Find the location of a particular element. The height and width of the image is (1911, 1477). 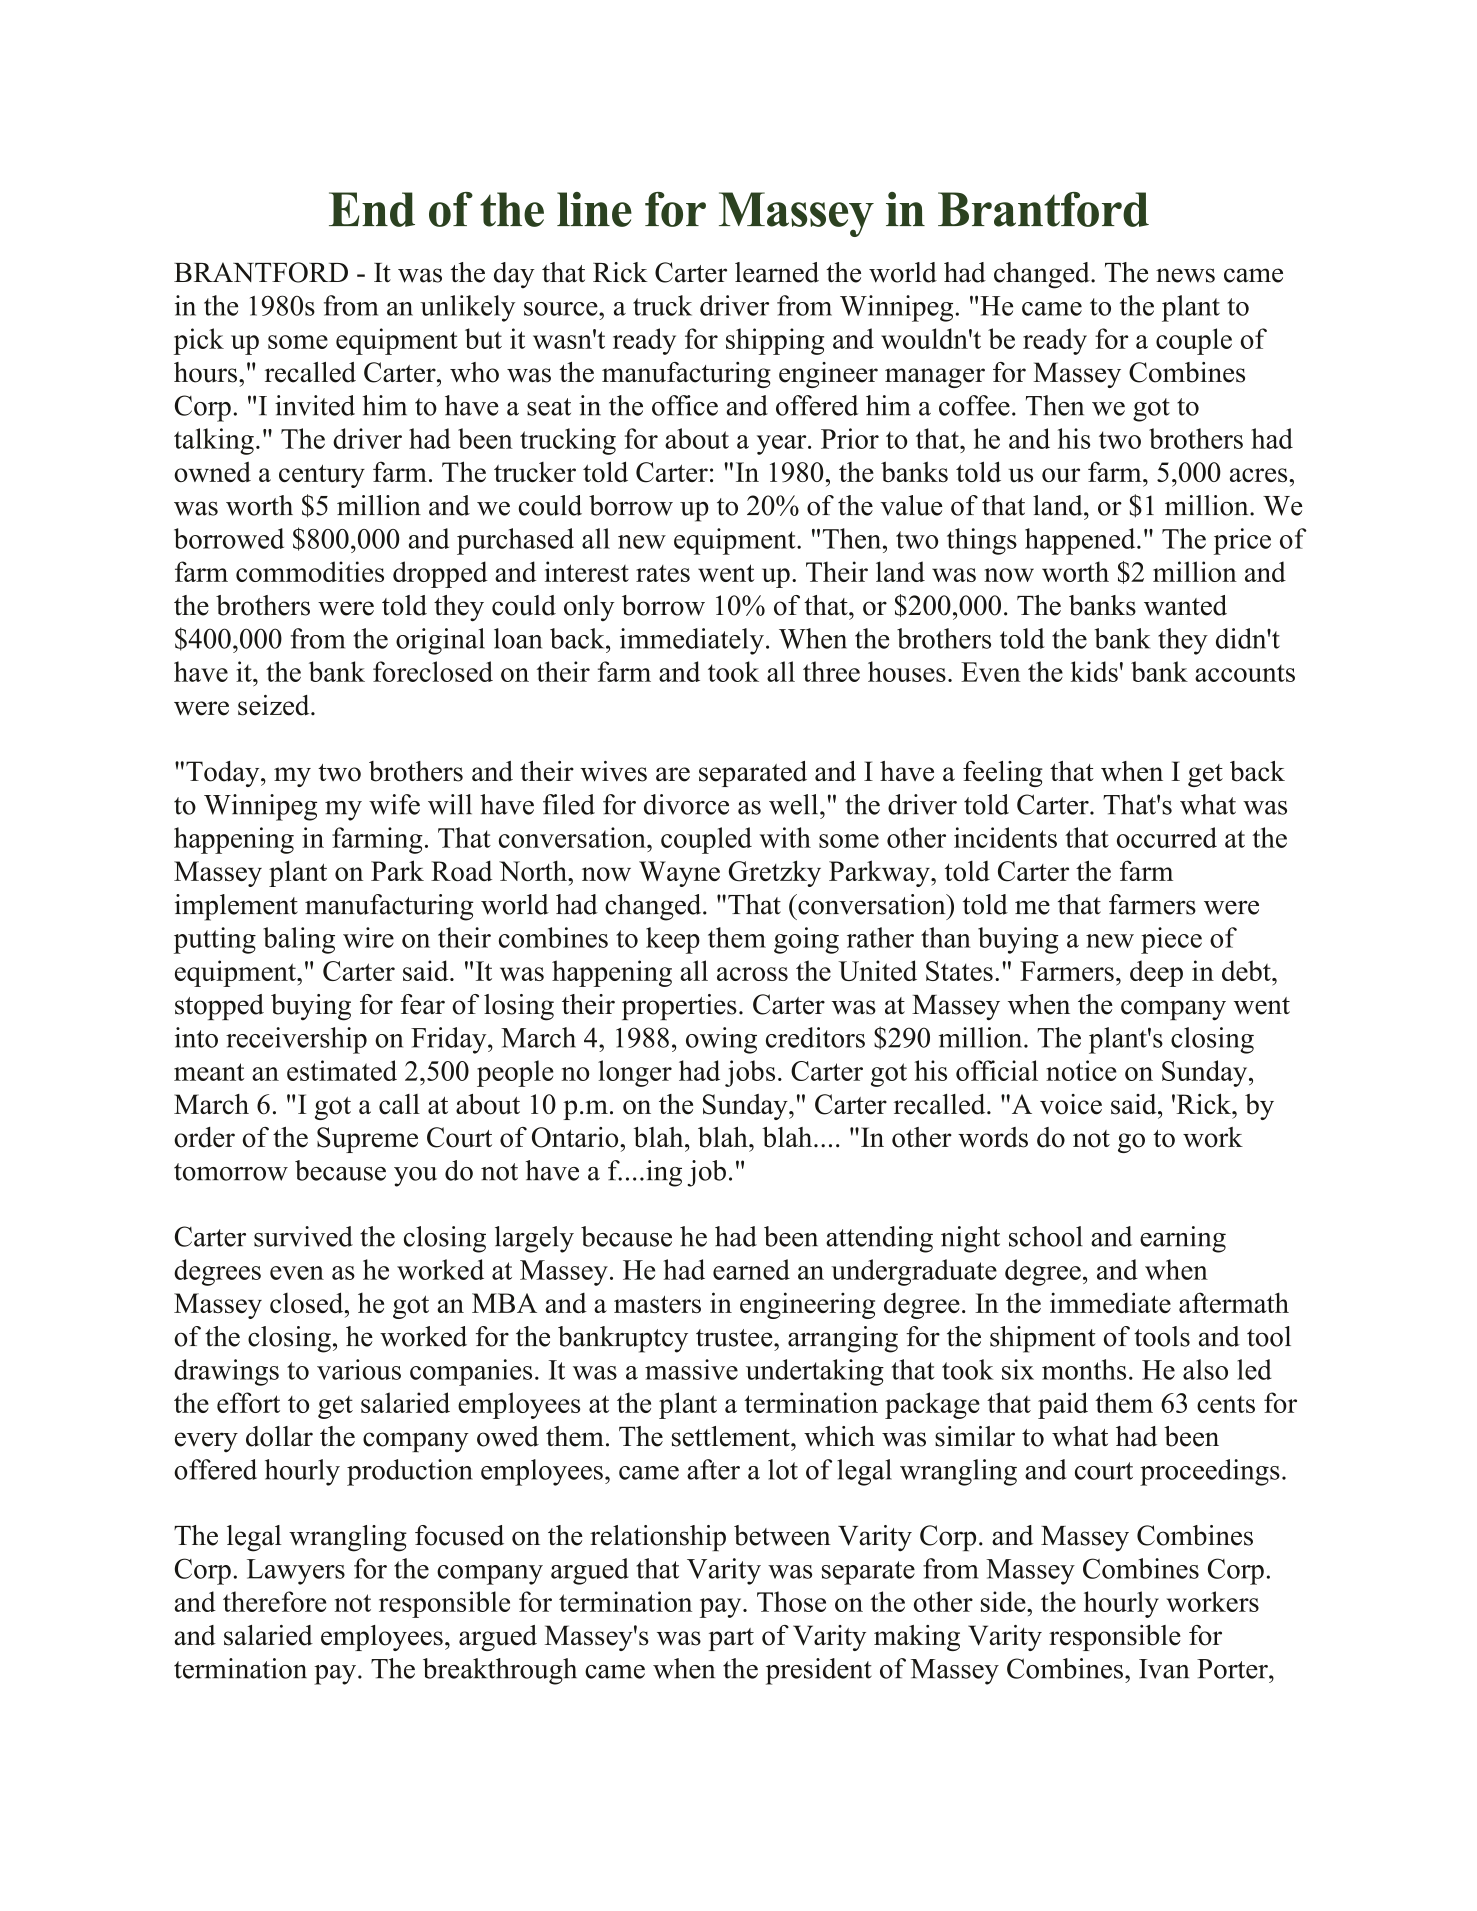

unlikely is located at coordinates (467, 308).
